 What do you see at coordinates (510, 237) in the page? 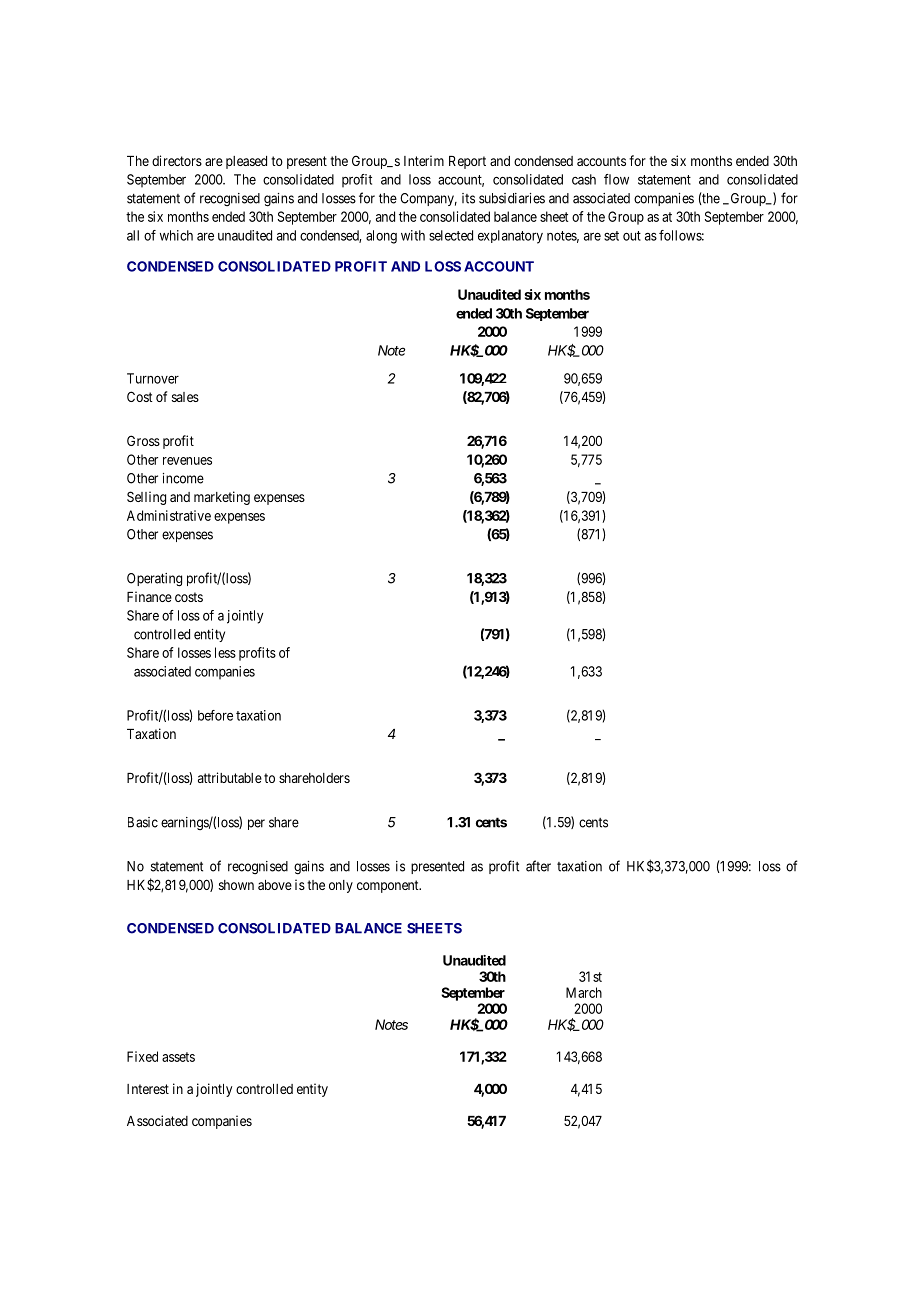
I see `explanatory` at bounding box center [510, 237].
